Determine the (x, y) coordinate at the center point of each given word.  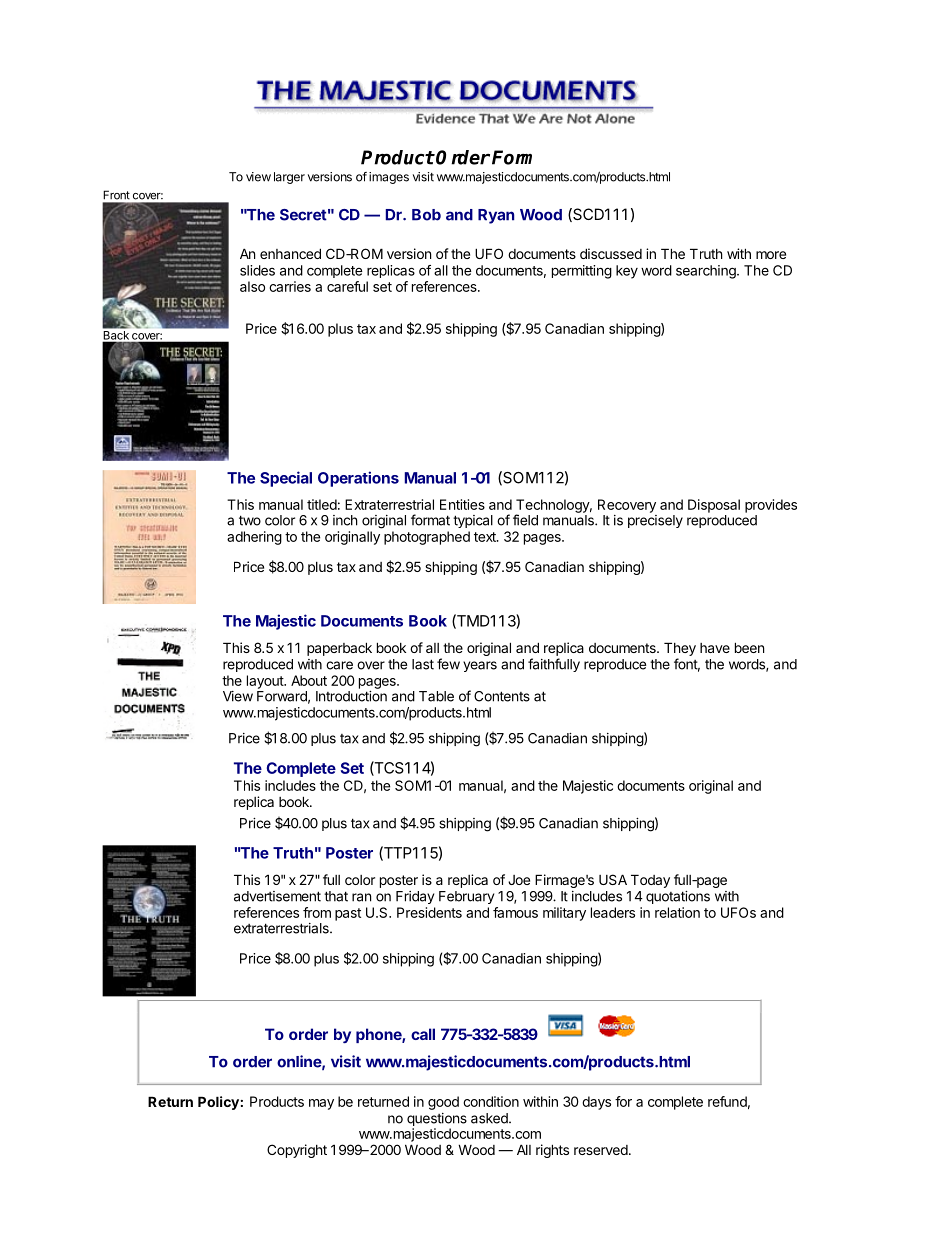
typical (473, 521)
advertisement (277, 896)
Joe (519, 880)
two (250, 520)
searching (707, 272)
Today (650, 881)
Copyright (297, 1151)
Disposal (714, 506)
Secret (303, 215)
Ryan (496, 216)
